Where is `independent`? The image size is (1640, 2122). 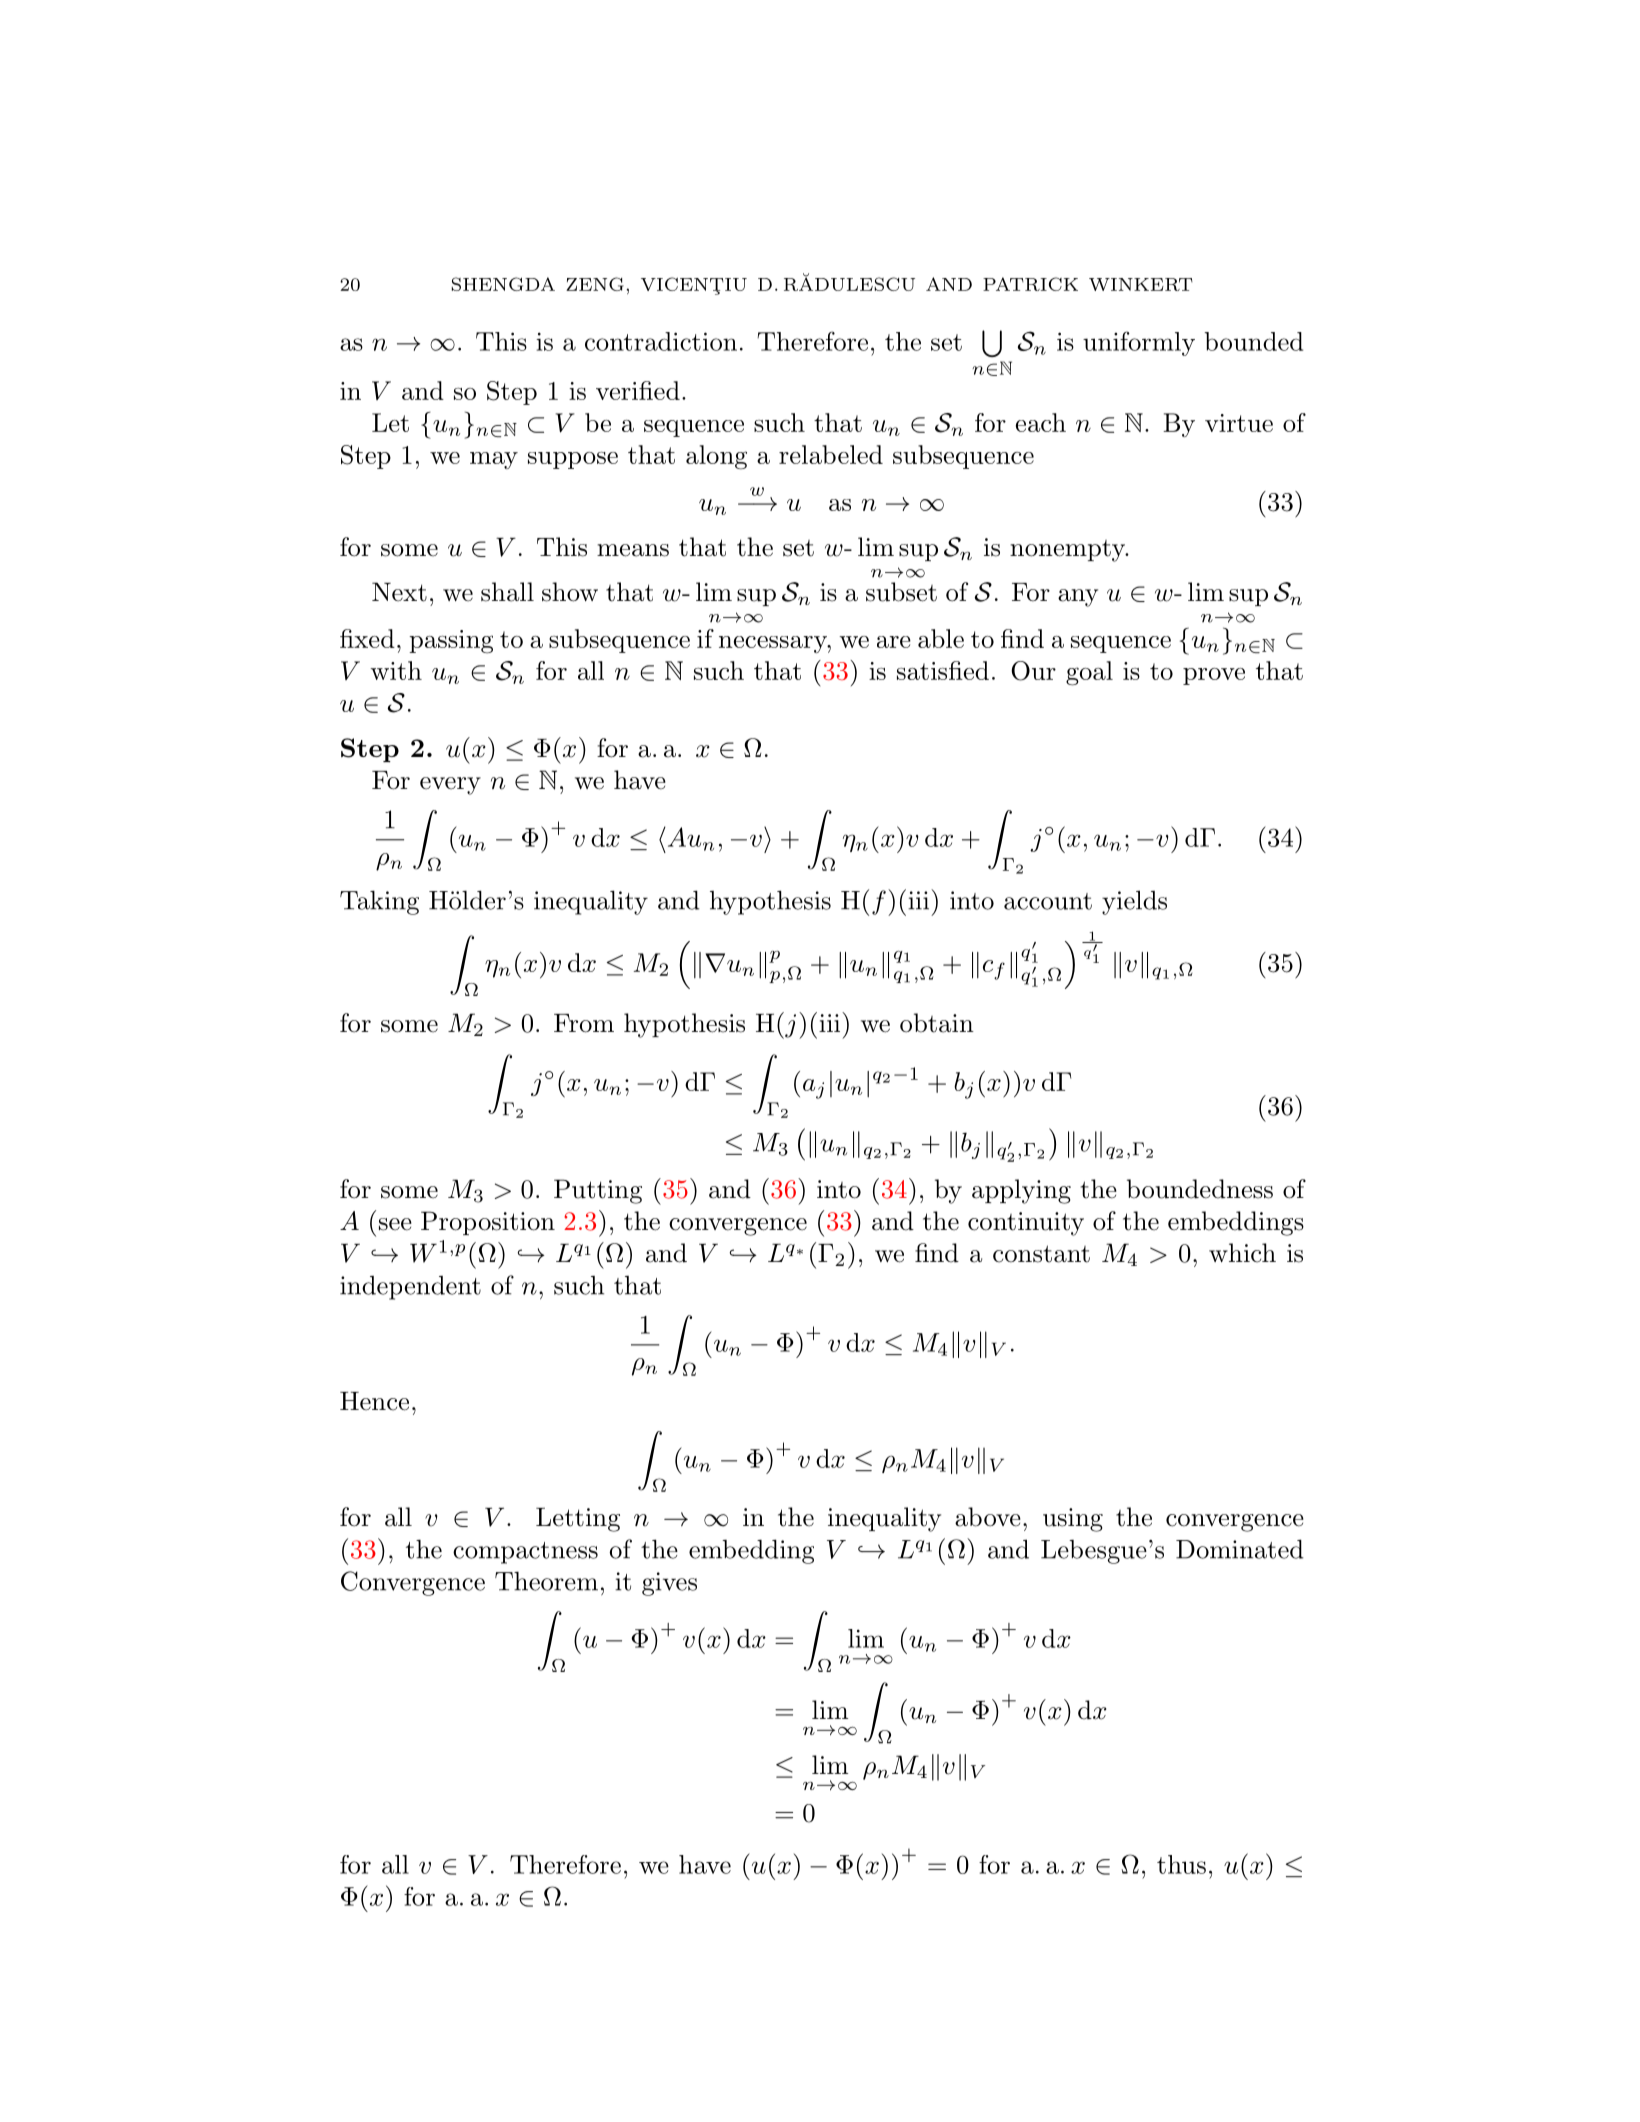
independent is located at coordinates (410, 1288).
